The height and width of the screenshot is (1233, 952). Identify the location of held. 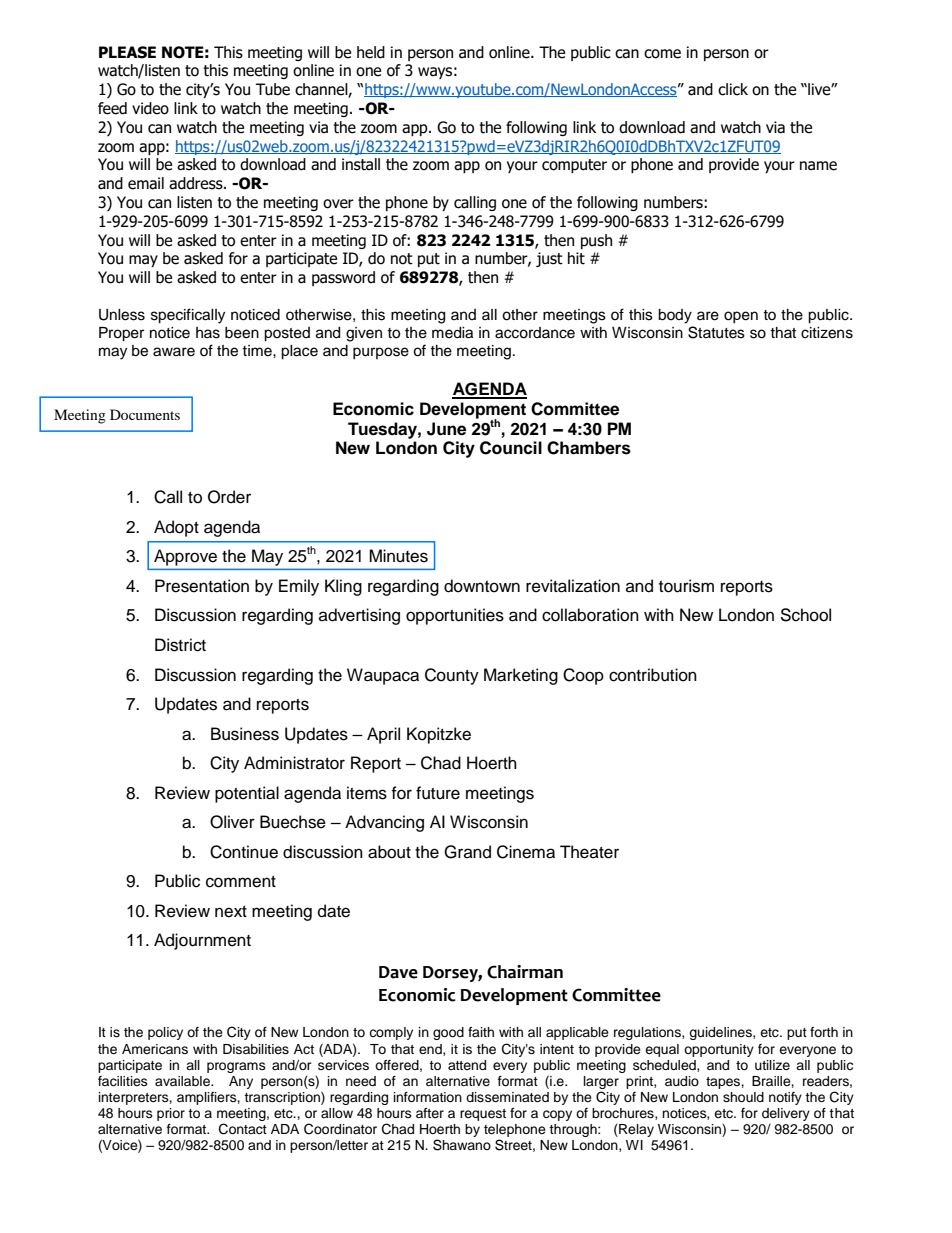
(371, 52).
